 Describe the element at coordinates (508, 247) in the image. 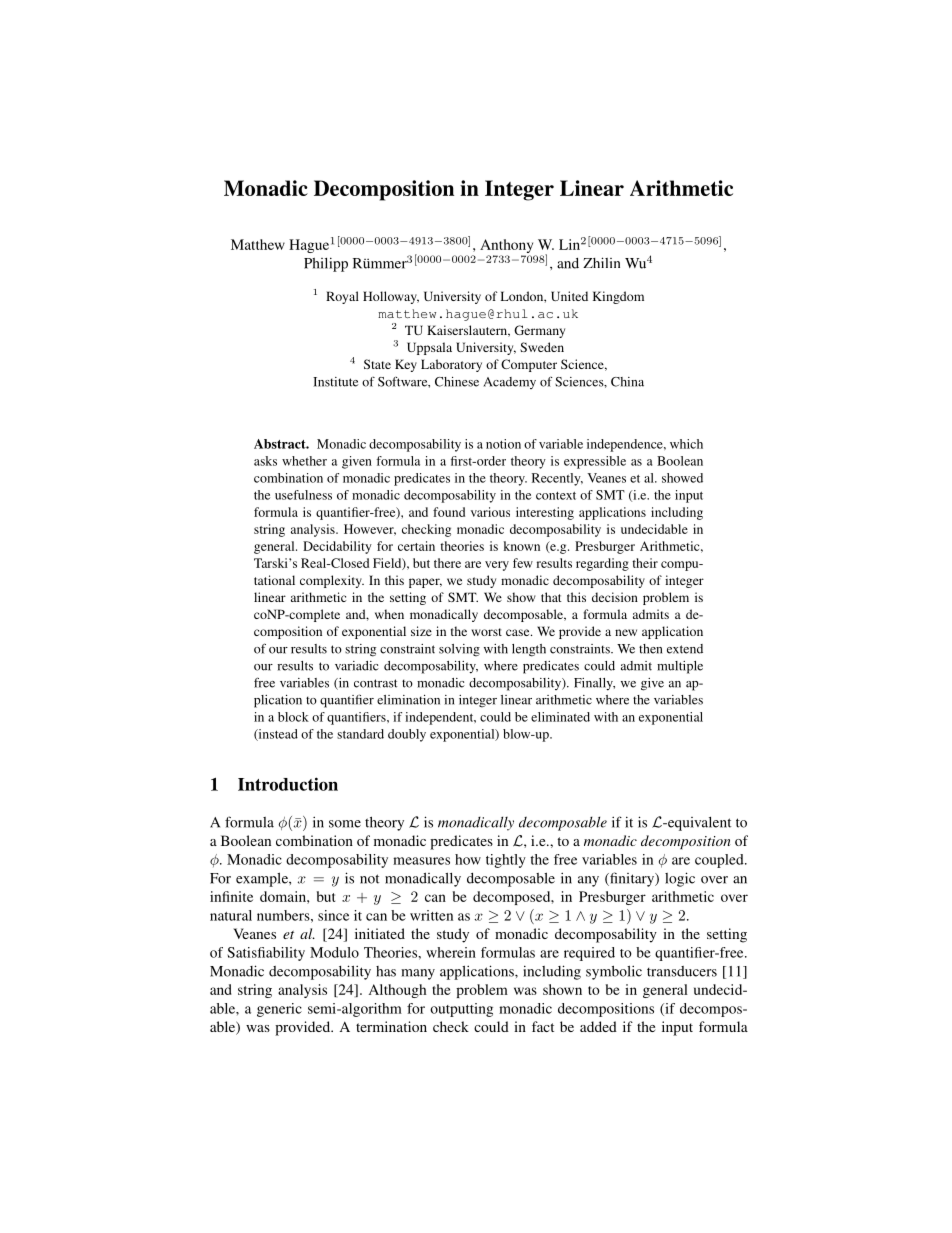

I see `Anthony` at that location.
